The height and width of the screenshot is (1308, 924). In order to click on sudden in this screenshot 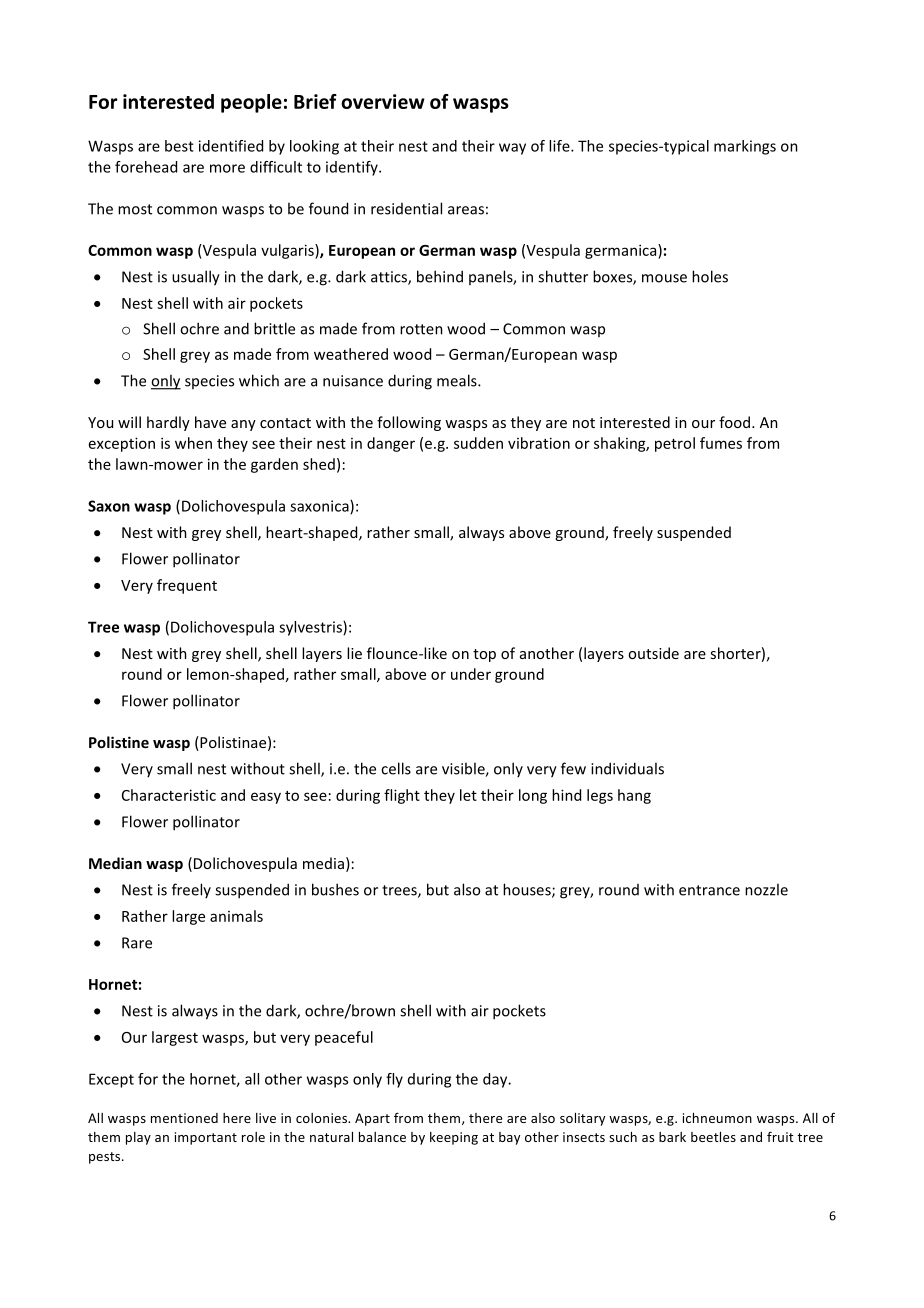, I will do `click(478, 443)`.
